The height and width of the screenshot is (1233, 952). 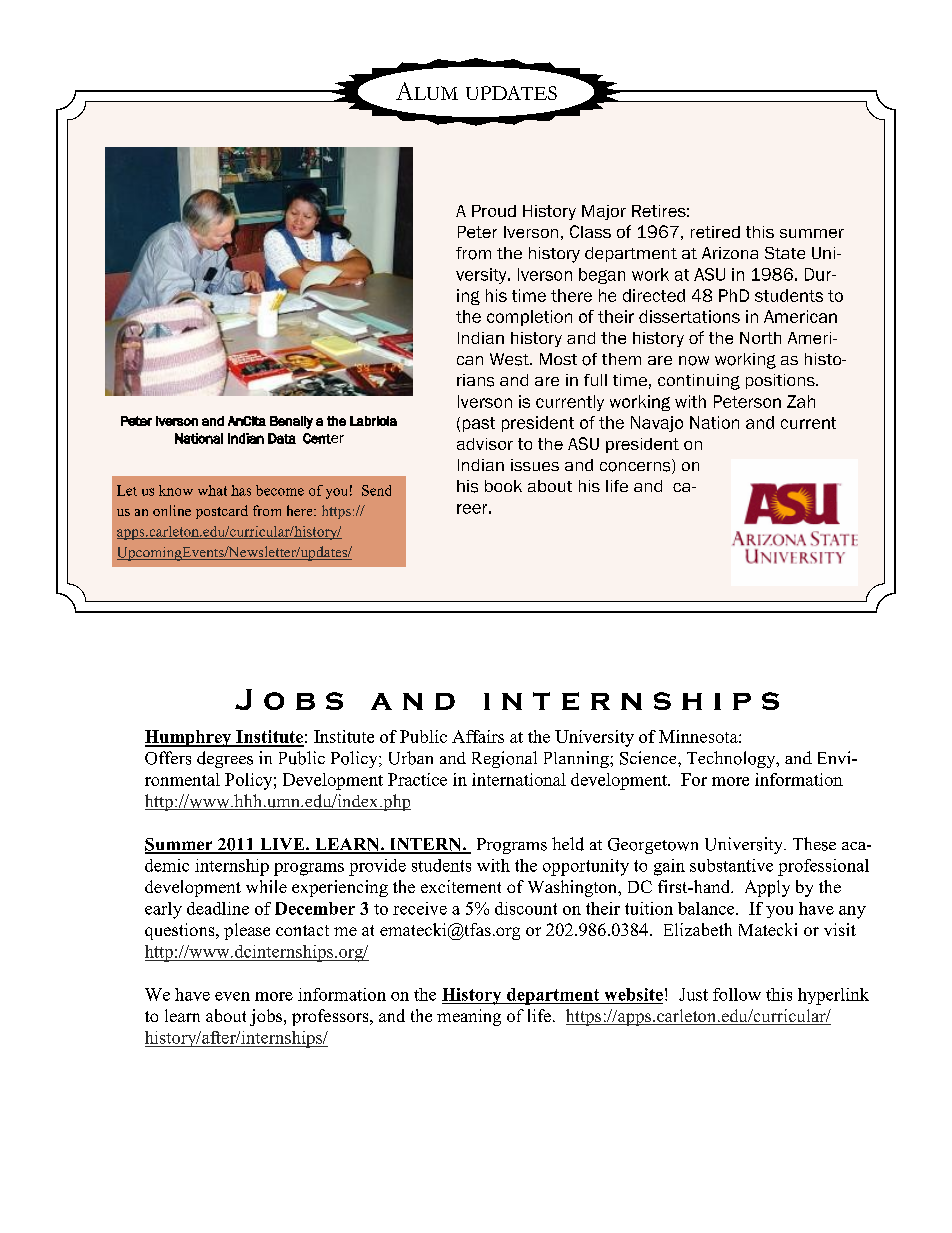 I want to click on book, so click(x=503, y=486).
